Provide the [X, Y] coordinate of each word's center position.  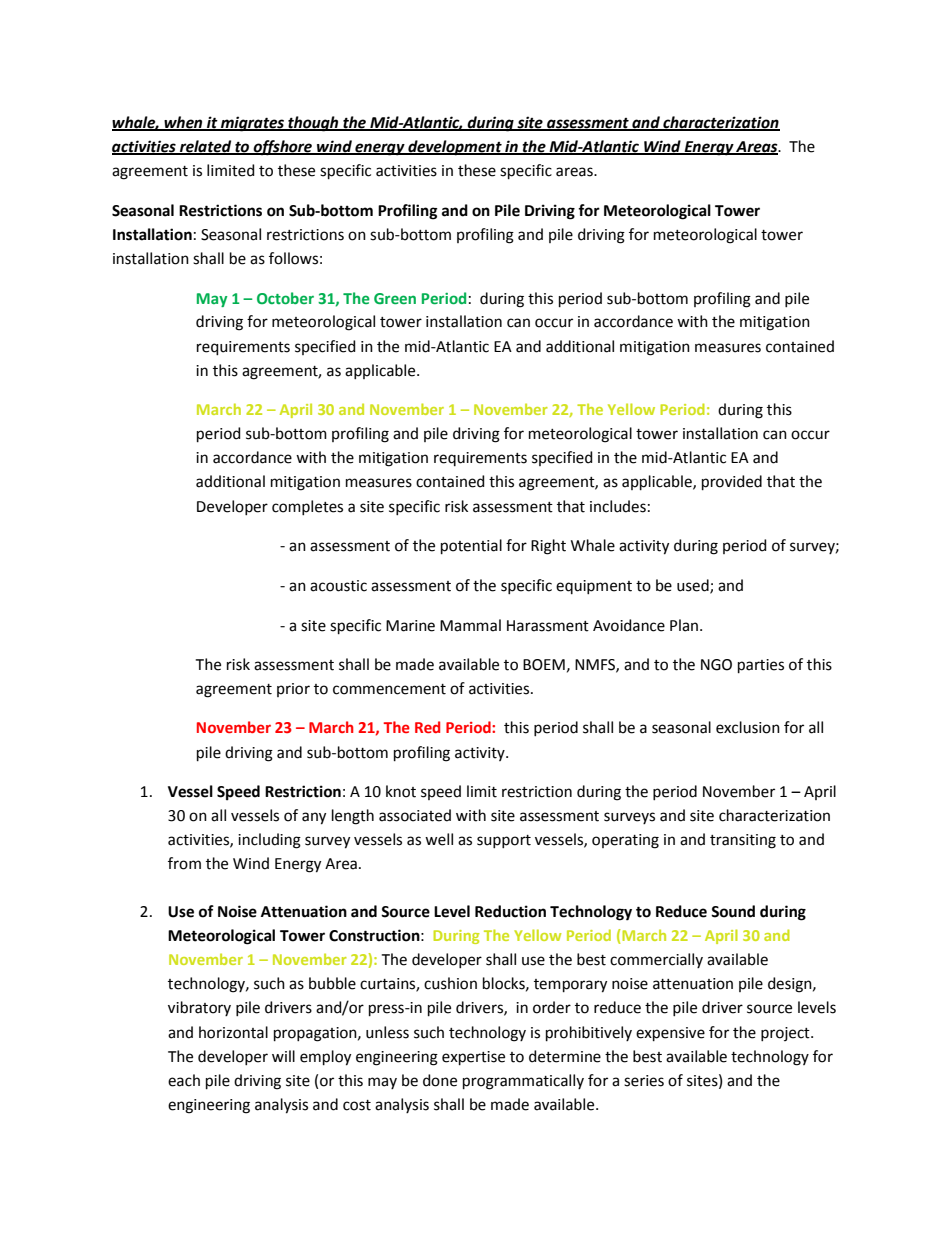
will [283, 1056]
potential [471, 546]
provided [732, 482]
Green [395, 298]
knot [401, 791]
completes [307, 507]
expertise [473, 1058]
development [455, 148]
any [314, 818]
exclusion [748, 727]
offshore [282, 148]
